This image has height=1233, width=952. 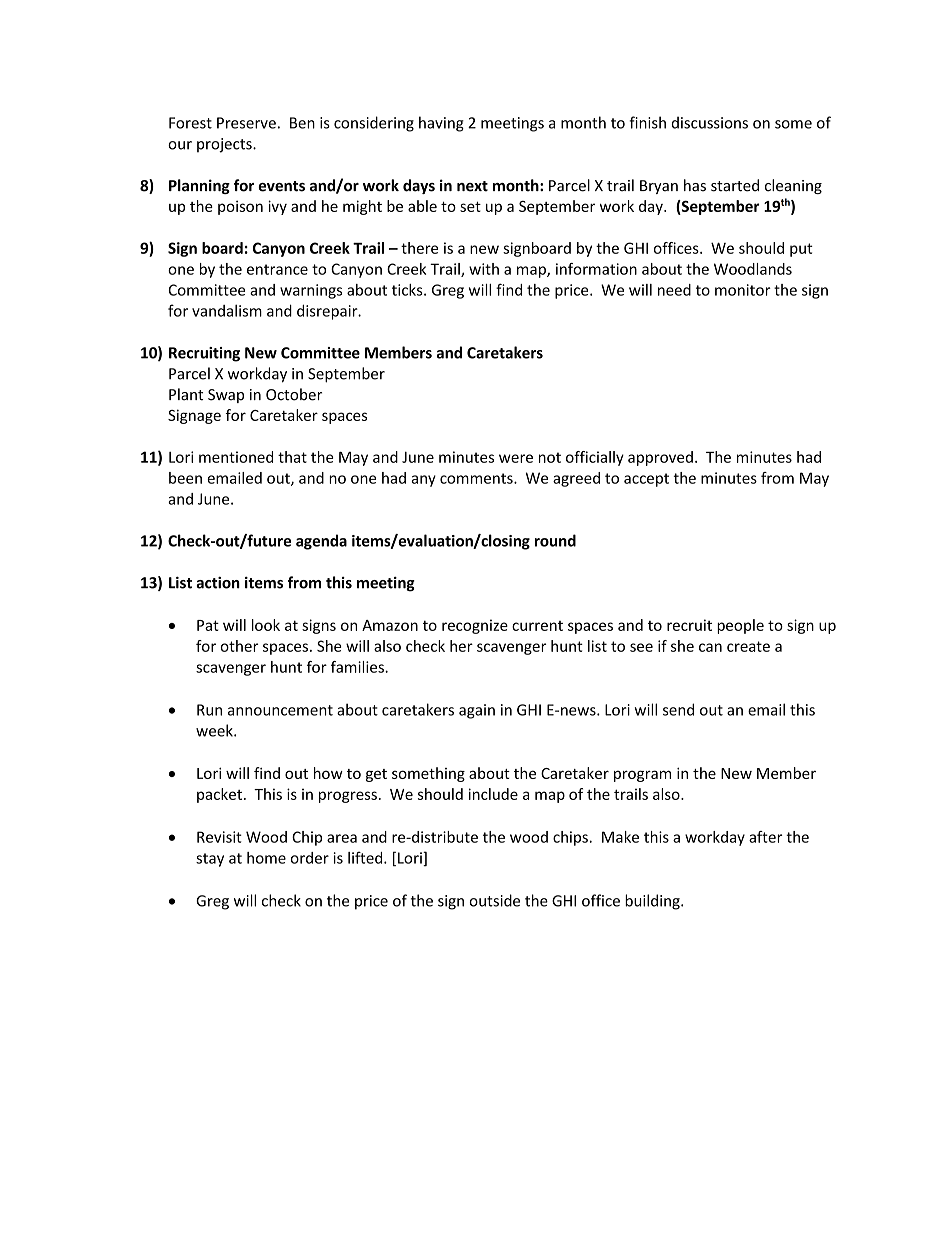 What do you see at coordinates (266, 858) in the image?
I see `home` at bounding box center [266, 858].
